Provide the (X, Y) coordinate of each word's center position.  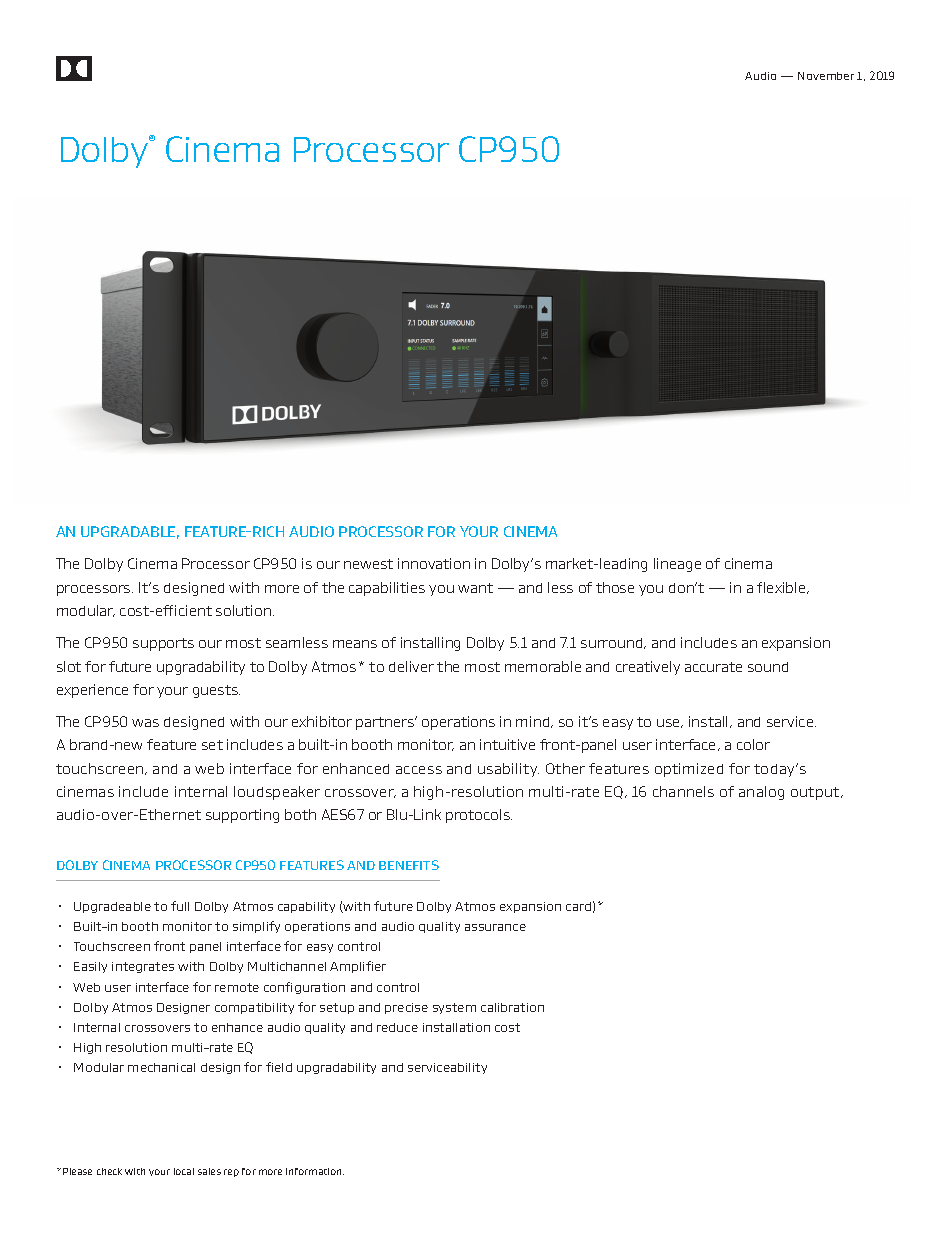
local (184, 1171)
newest (368, 564)
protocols (479, 816)
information (315, 1171)
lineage (677, 565)
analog (761, 793)
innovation (434, 563)
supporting (242, 816)
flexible (782, 588)
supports (163, 644)
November (826, 76)
